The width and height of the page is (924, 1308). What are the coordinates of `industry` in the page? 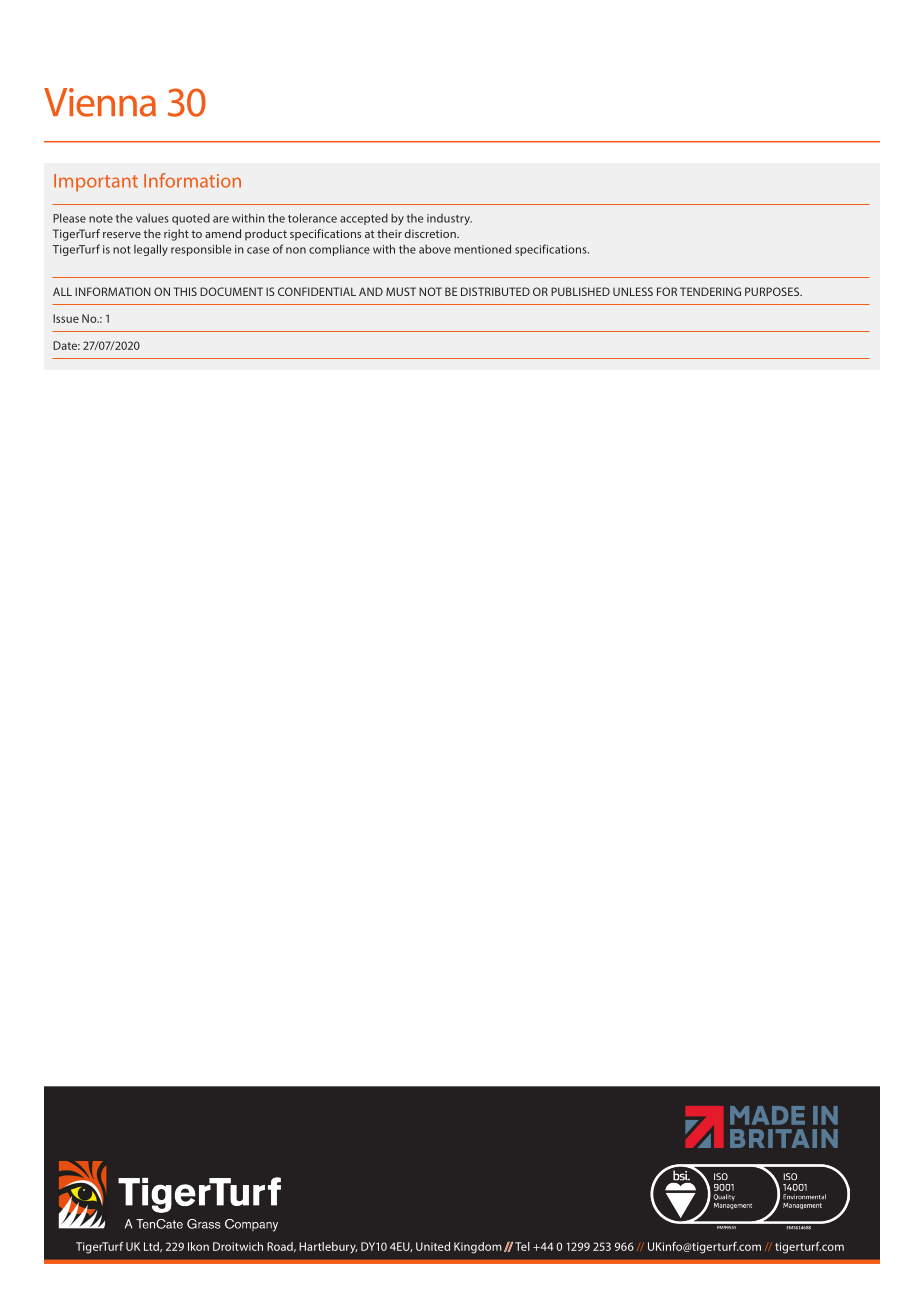 It's located at (449, 219).
